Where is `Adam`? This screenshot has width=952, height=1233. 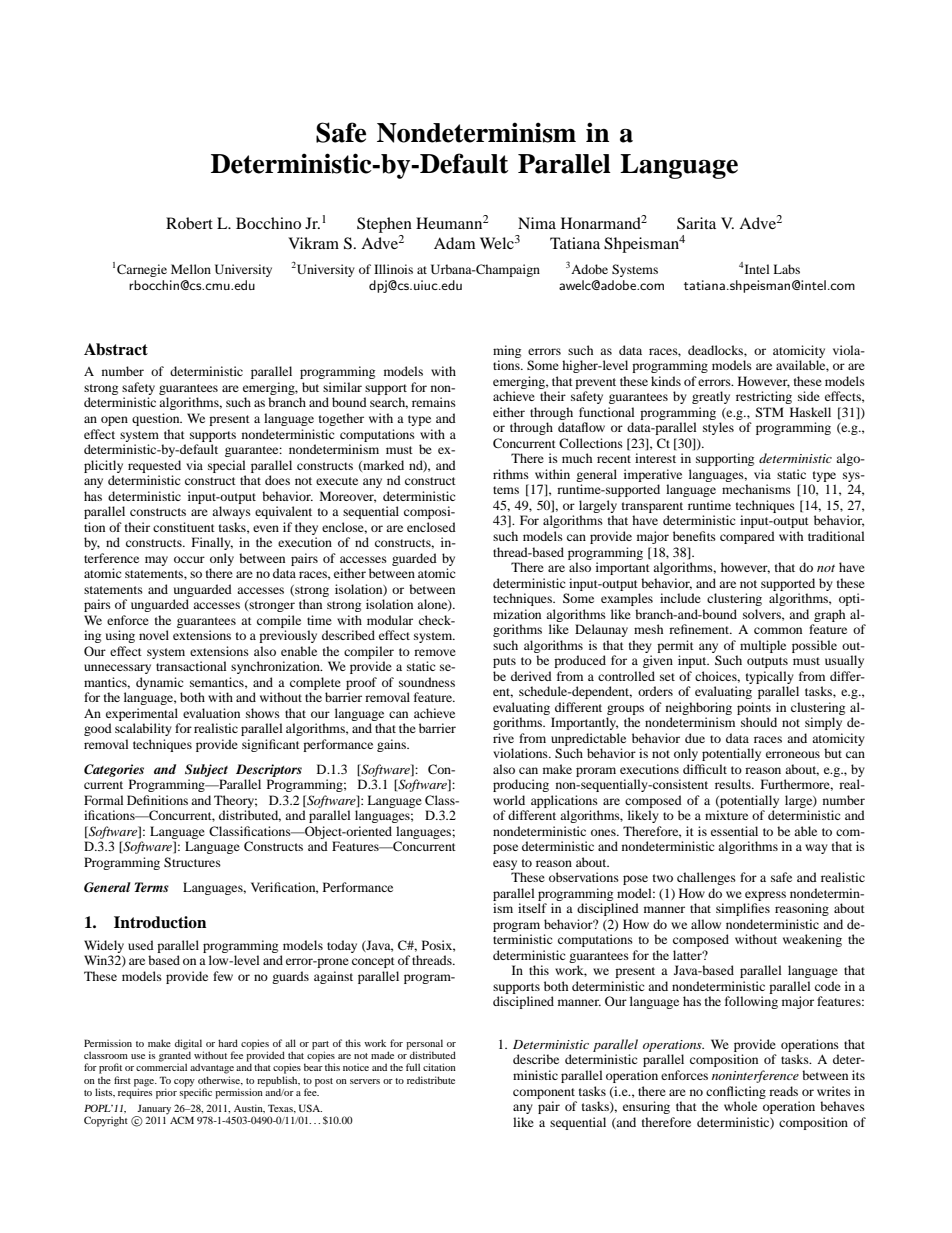
Adam is located at coordinates (454, 243).
